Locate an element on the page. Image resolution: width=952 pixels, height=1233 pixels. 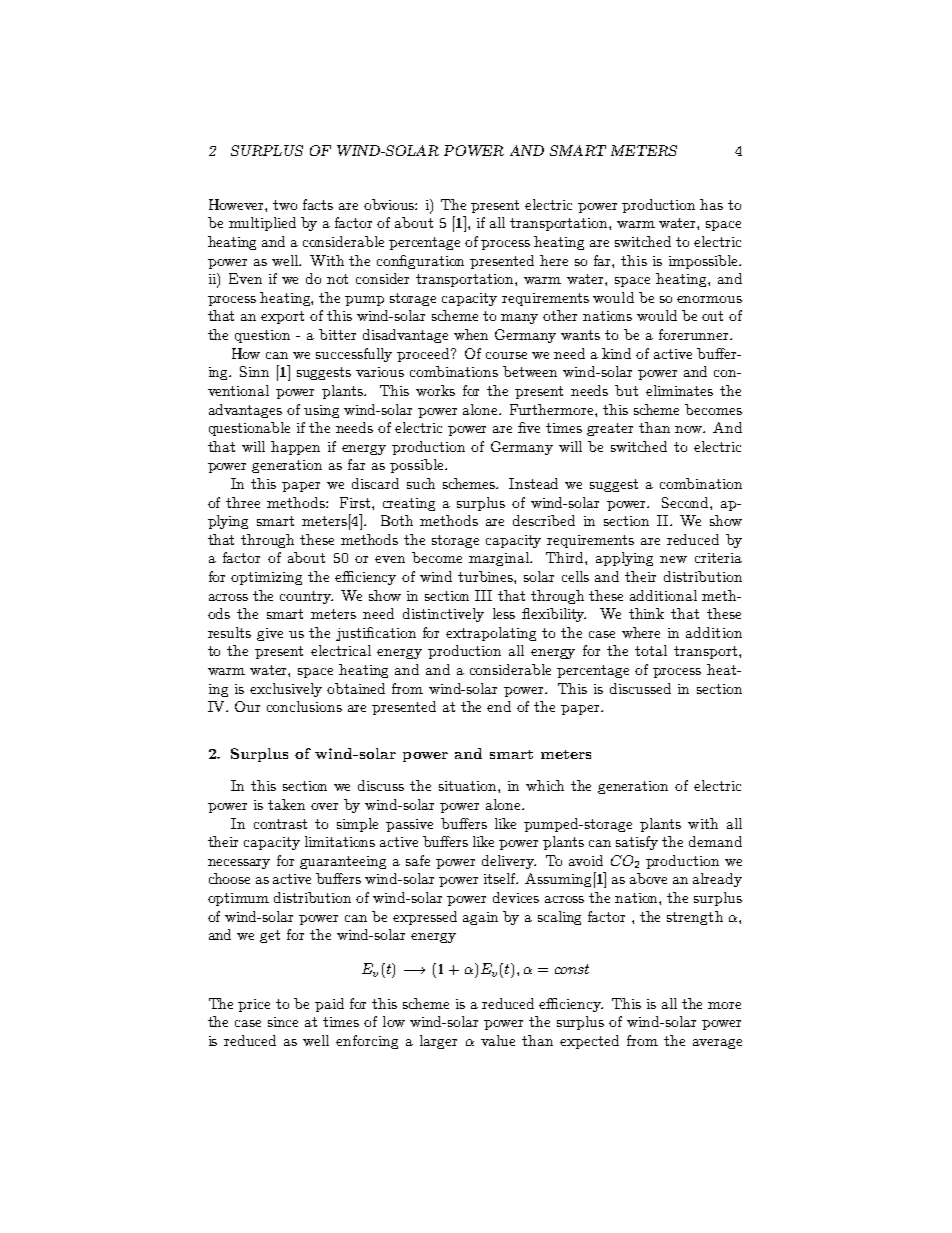
configuration is located at coordinates (420, 262).
